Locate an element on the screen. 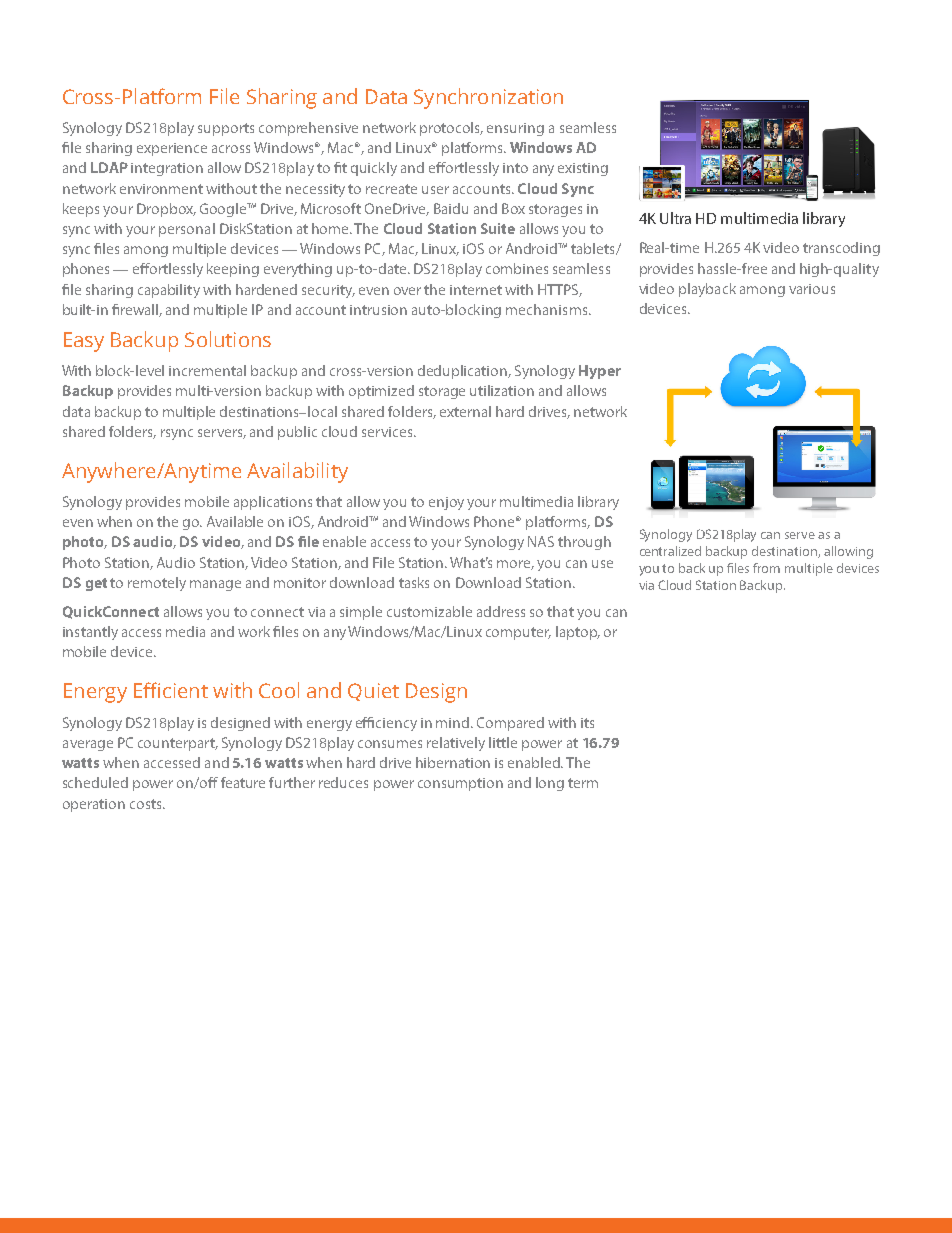 Image resolution: width=952 pixels, height=1233 pixels. enjoy is located at coordinates (446, 503).
